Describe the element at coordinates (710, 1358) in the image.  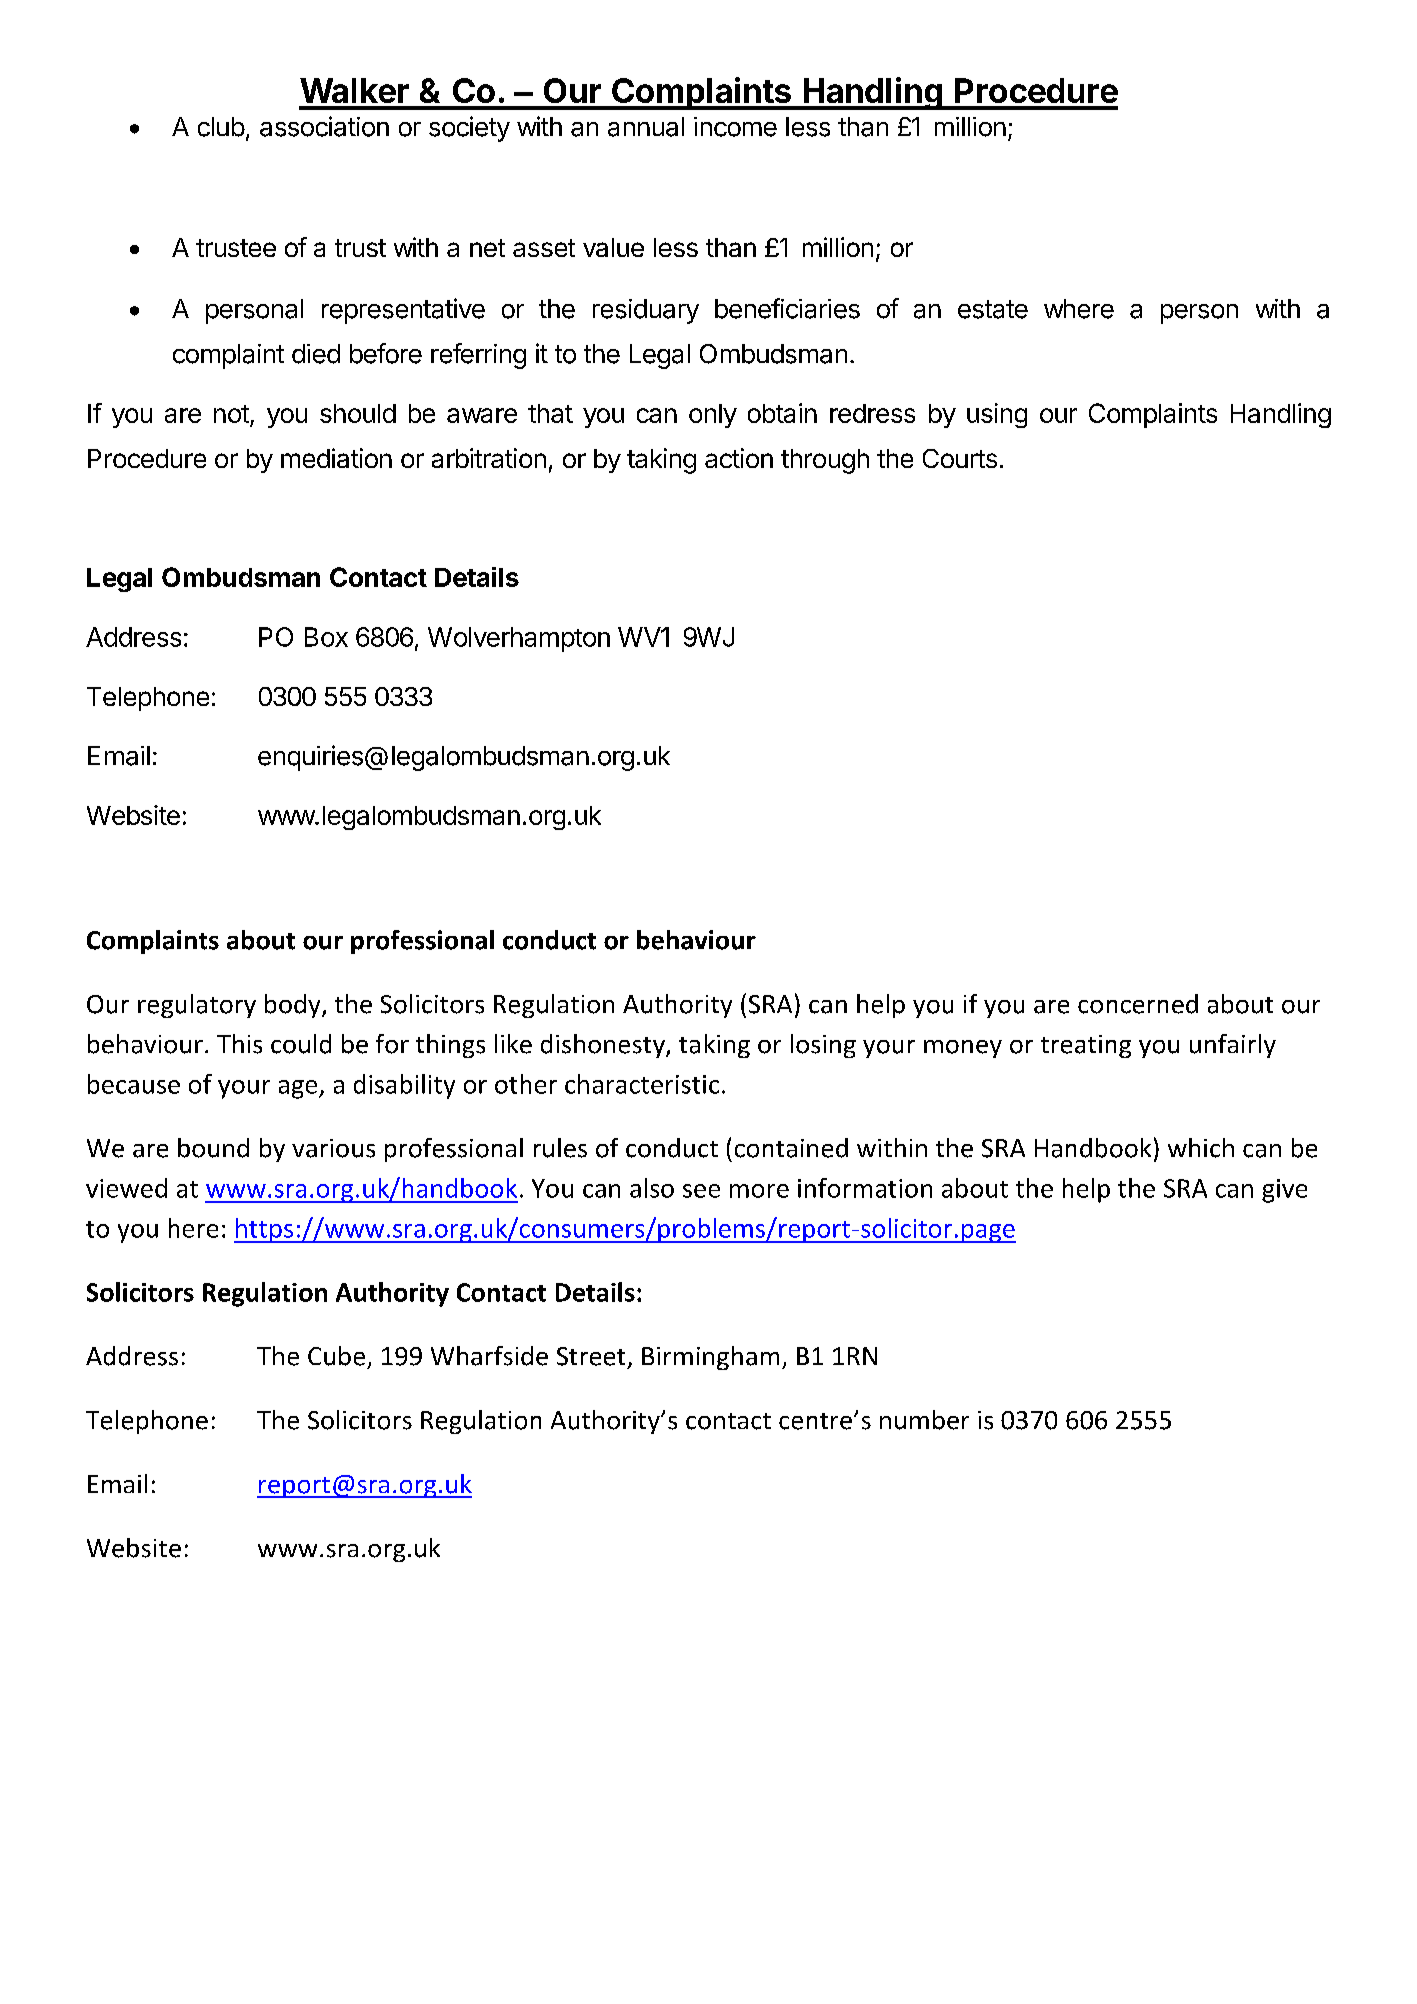
I see `Birmingham` at that location.
